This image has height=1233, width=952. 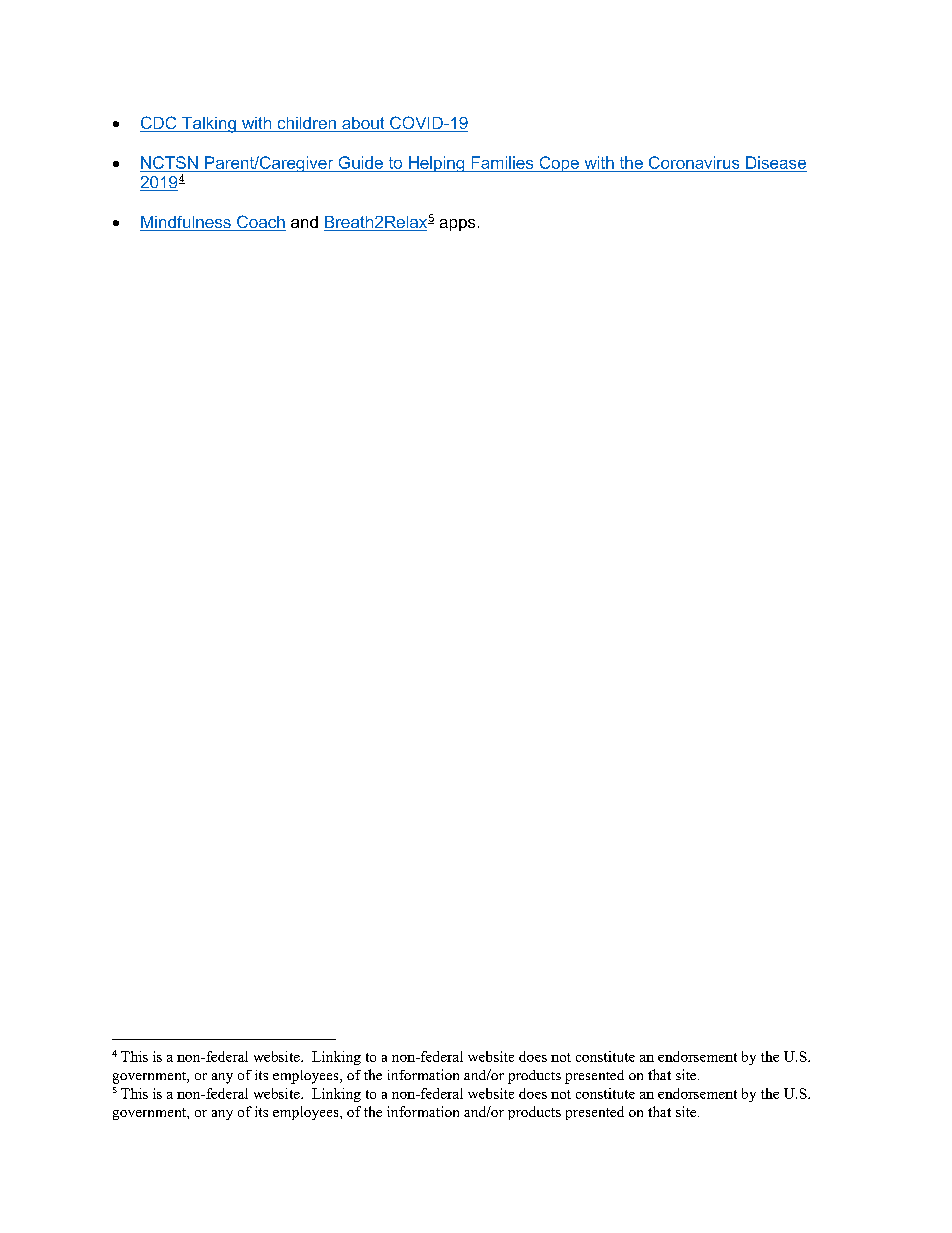 What do you see at coordinates (363, 124) in the image?
I see `about` at bounding box center [363, 124].
